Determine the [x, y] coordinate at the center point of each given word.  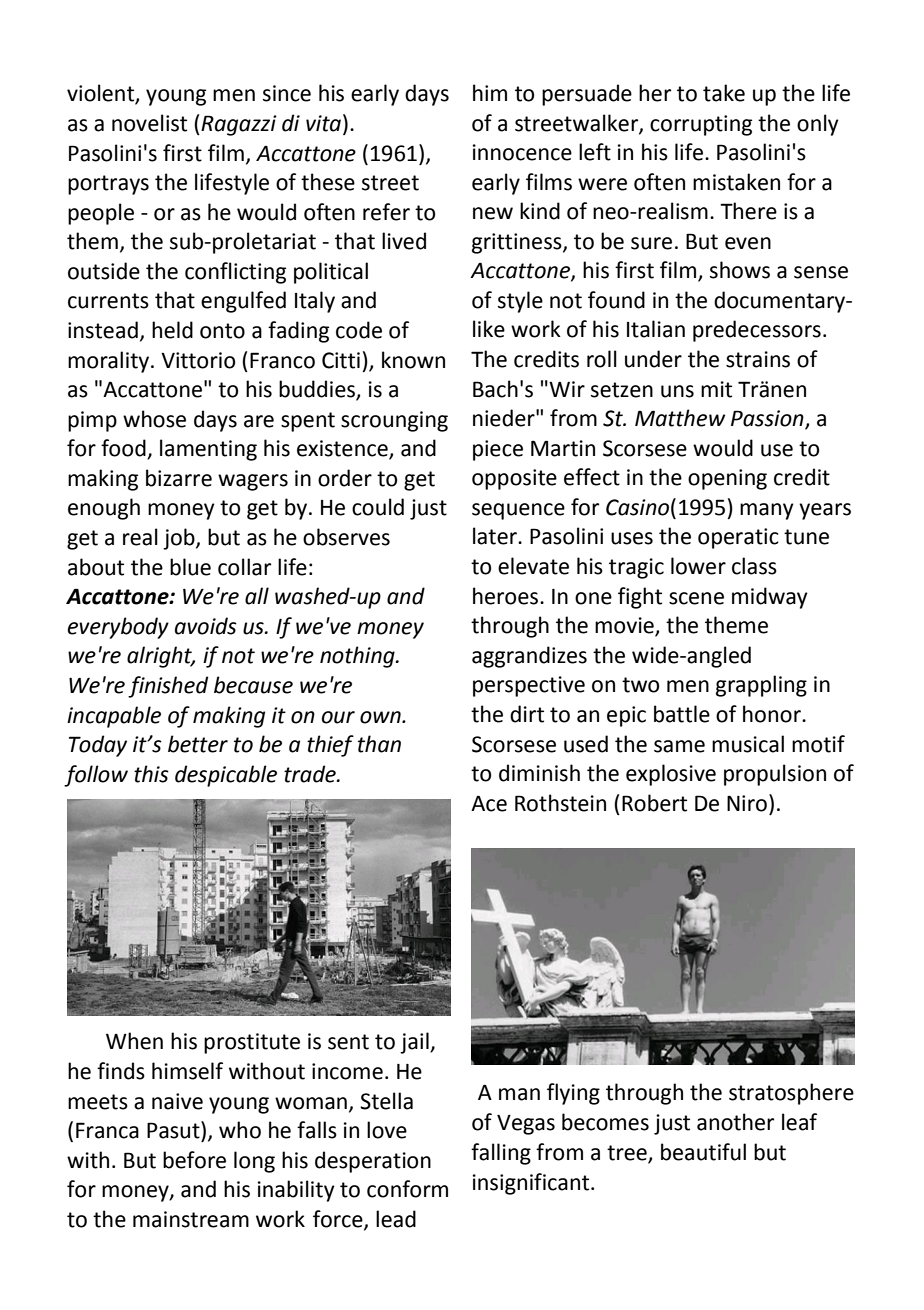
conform [407, 1189]
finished [168, 687]
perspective [529, 686]
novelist [149, 123]
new [493, 213]
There [748, 211]
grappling [761, 686]
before [194, 1160]
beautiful [703, 1152]
